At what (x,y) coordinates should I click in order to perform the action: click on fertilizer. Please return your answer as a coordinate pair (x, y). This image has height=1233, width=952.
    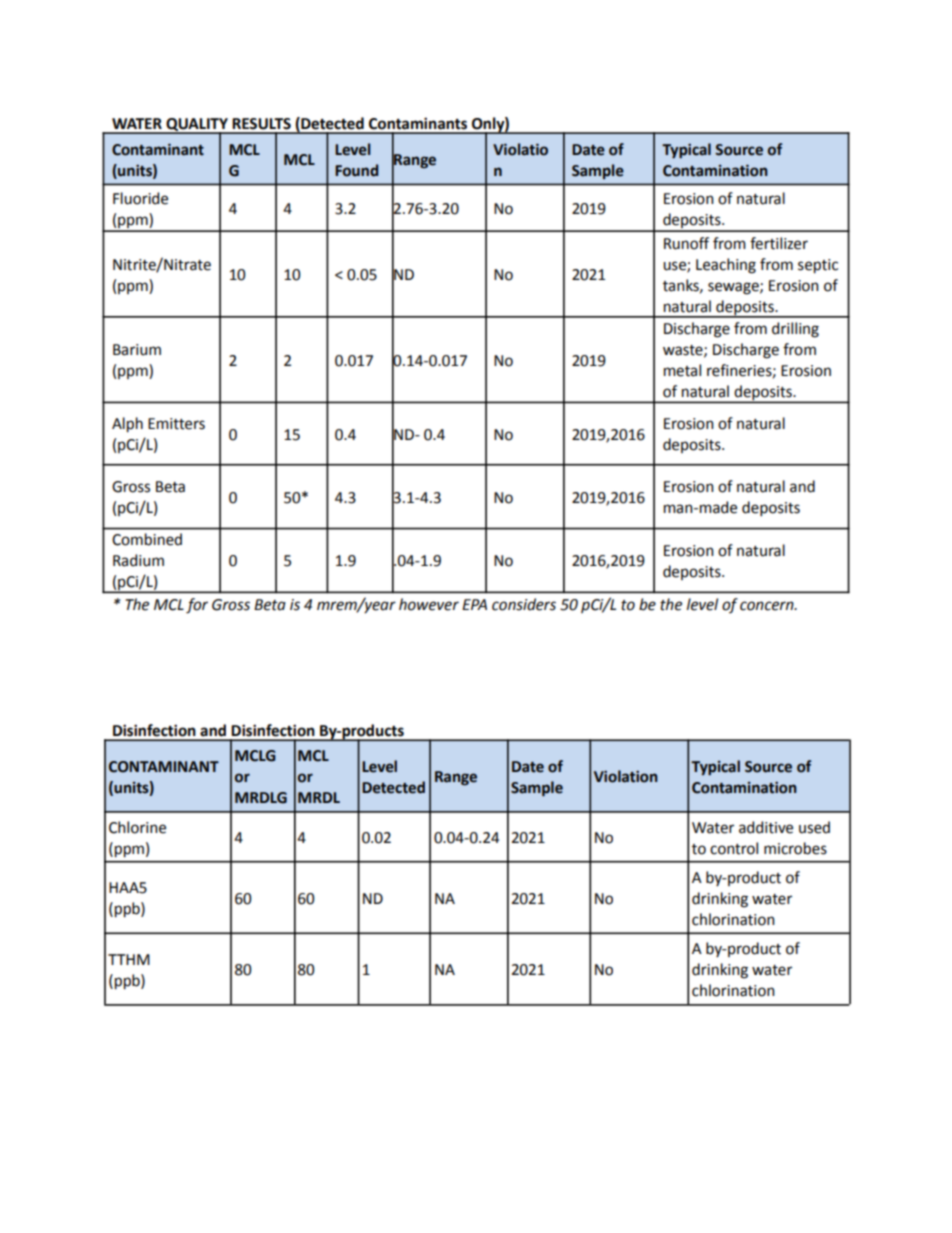
    Looking at the image, I should click on (779, 243).
